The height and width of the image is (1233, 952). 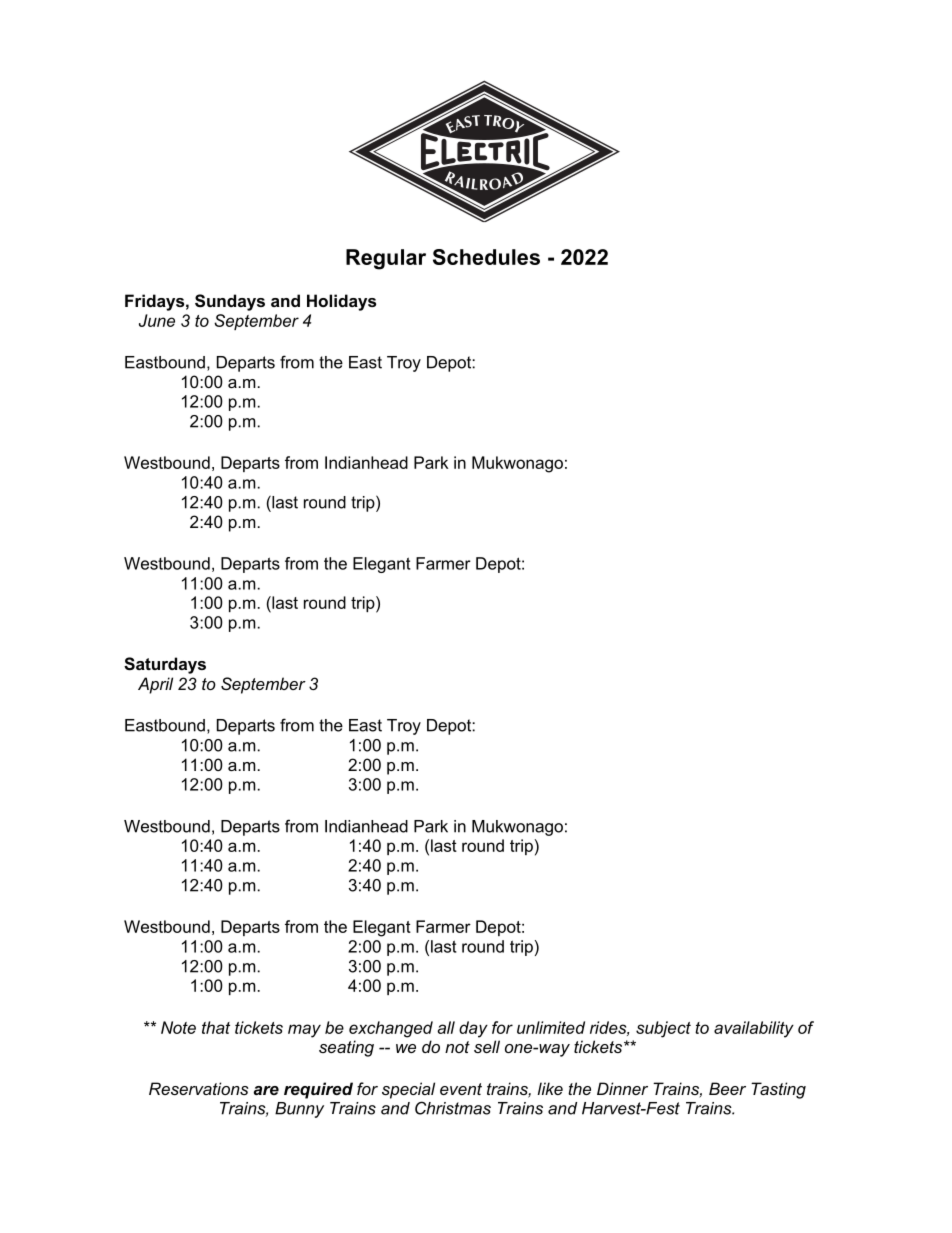 I want to click on Holidays, so click(x=341, y=302).
